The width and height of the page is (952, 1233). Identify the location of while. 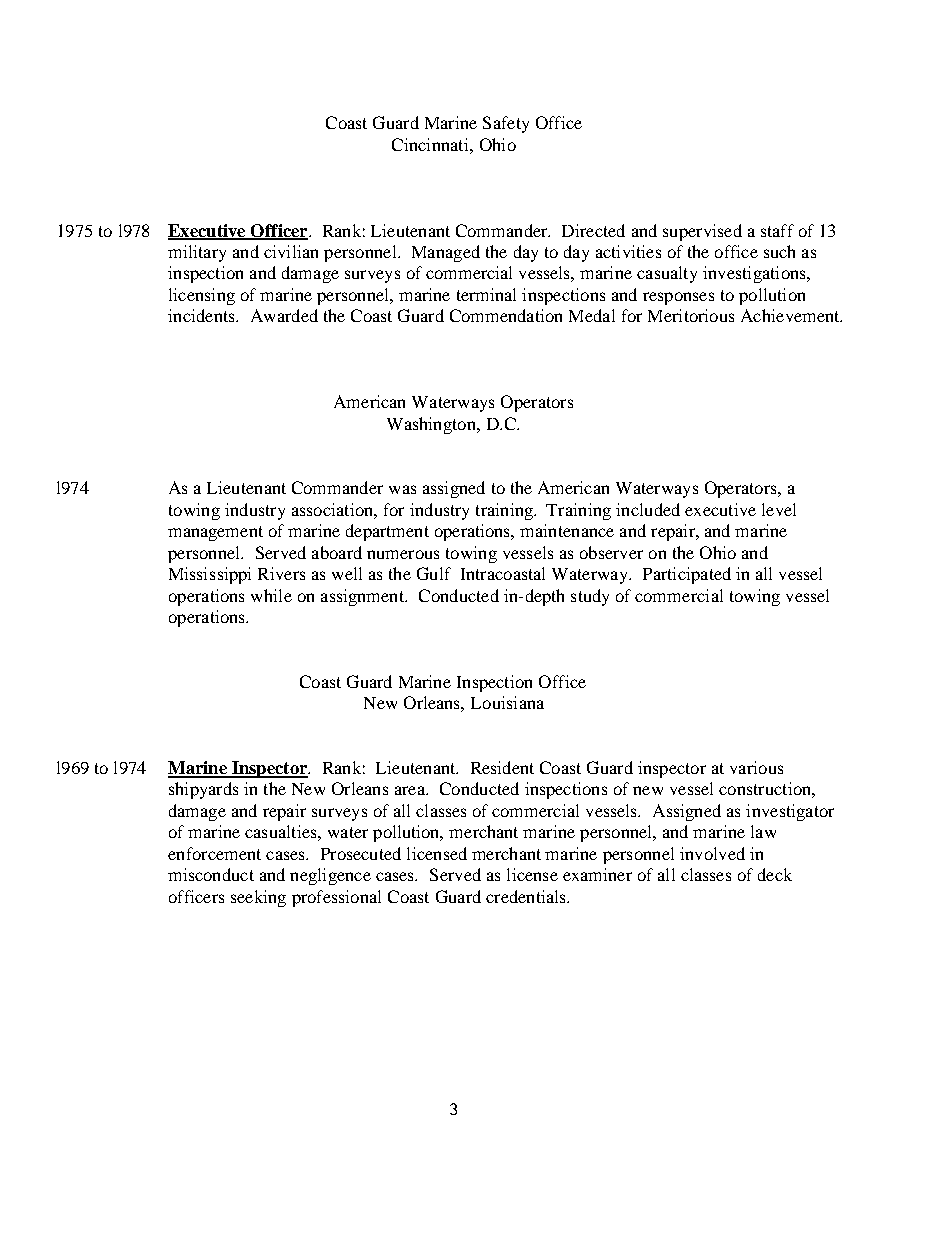
(271, 595).
